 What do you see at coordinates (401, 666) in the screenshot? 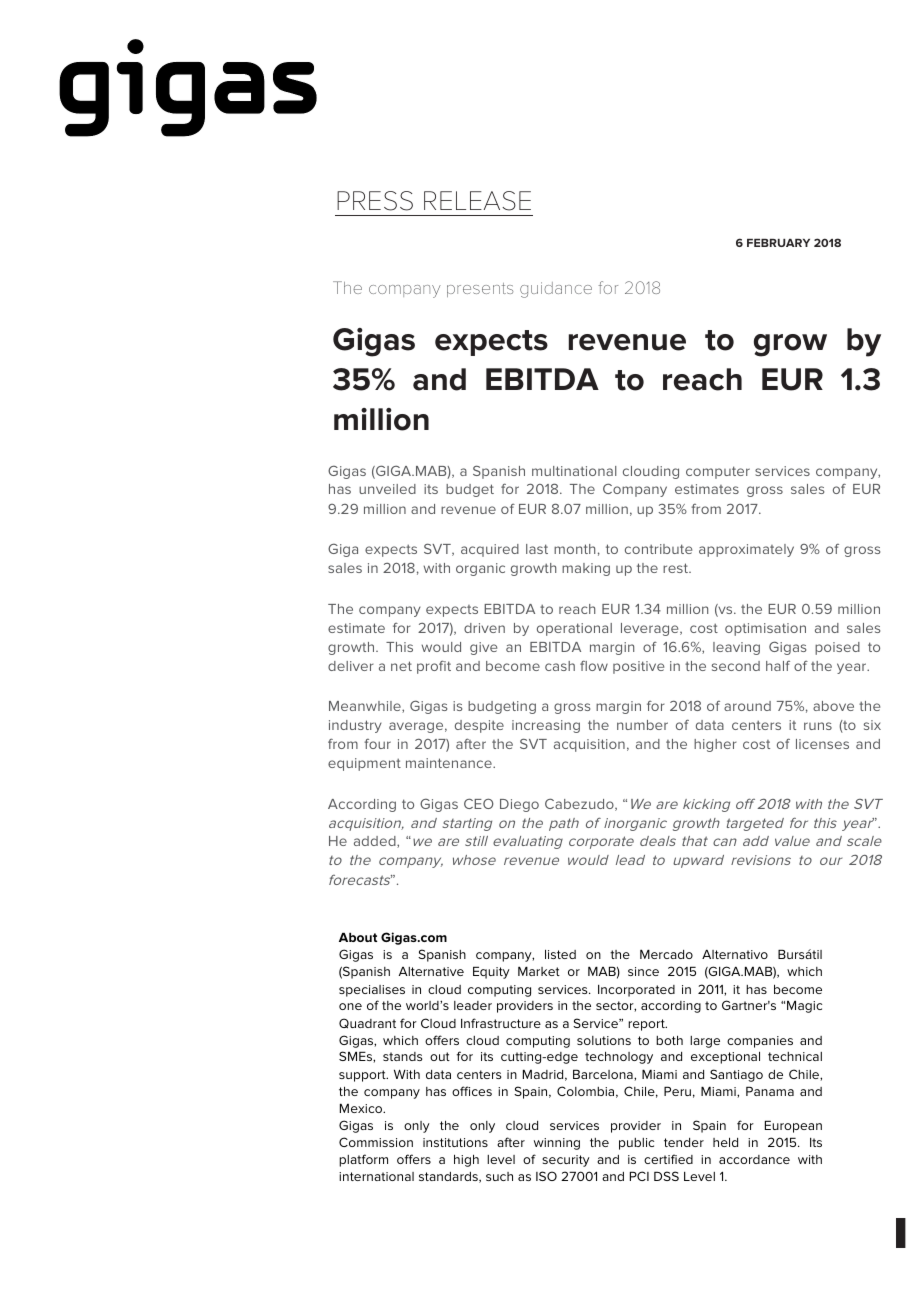
I see `net` at bounding box center [401, 666].
